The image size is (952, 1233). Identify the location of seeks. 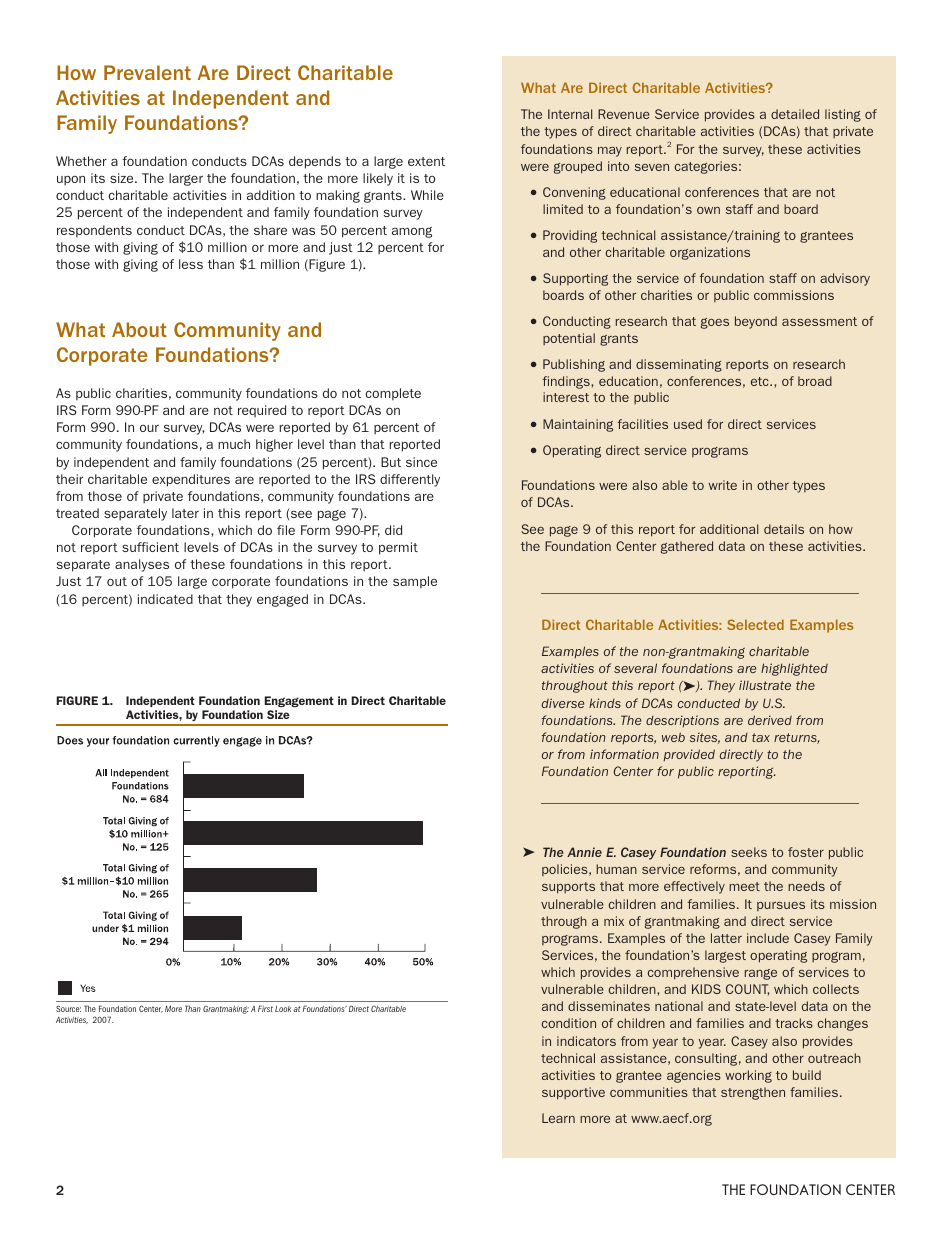
(749, 852).
